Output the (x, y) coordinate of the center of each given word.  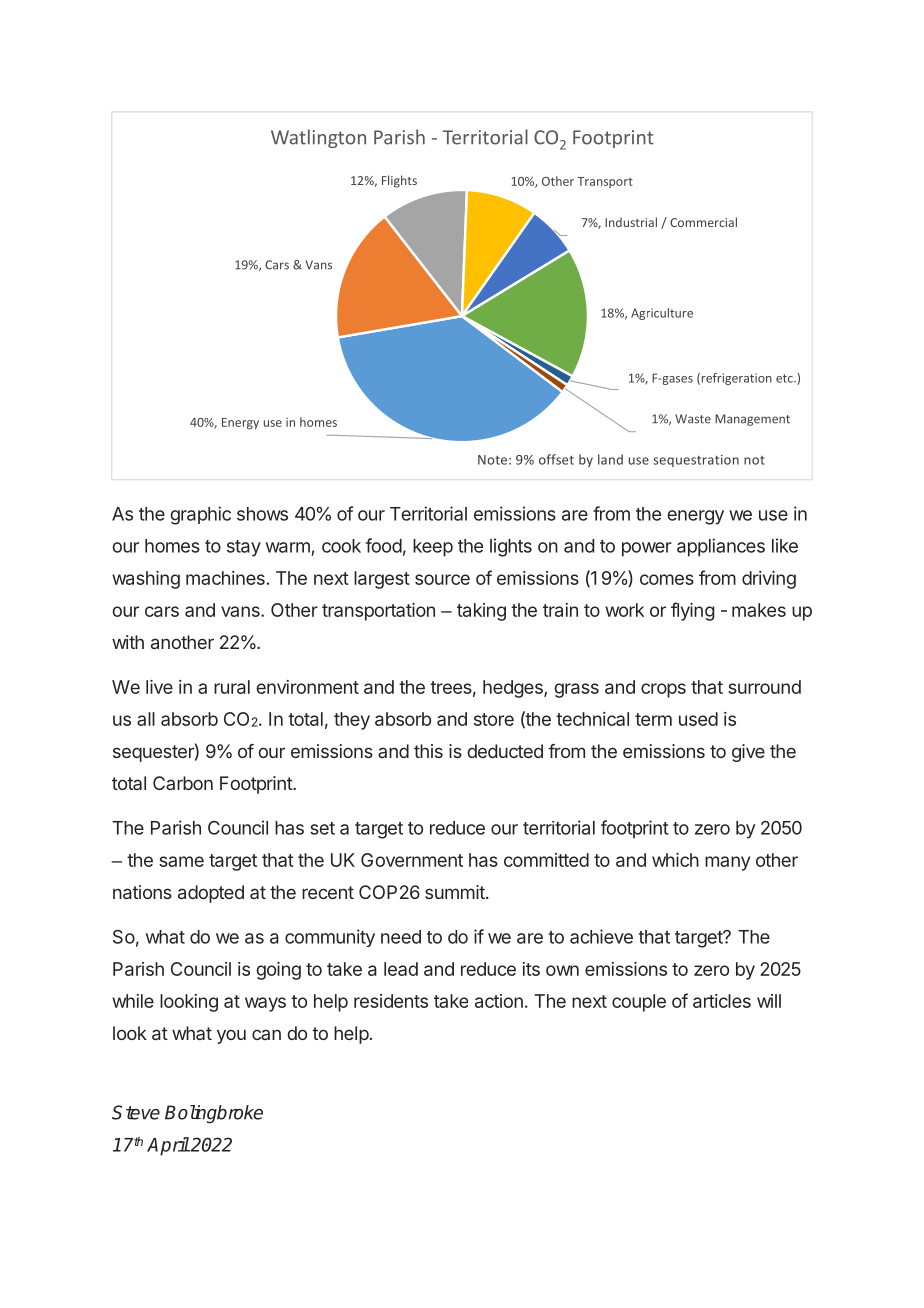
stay (244, 548)
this (428, 751)
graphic (200, 515)
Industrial (631, 222)
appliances (721, 547)
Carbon (183, 783)
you (231, 1037)
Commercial (703, 222)
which (675, 860)
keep (433, 548)
